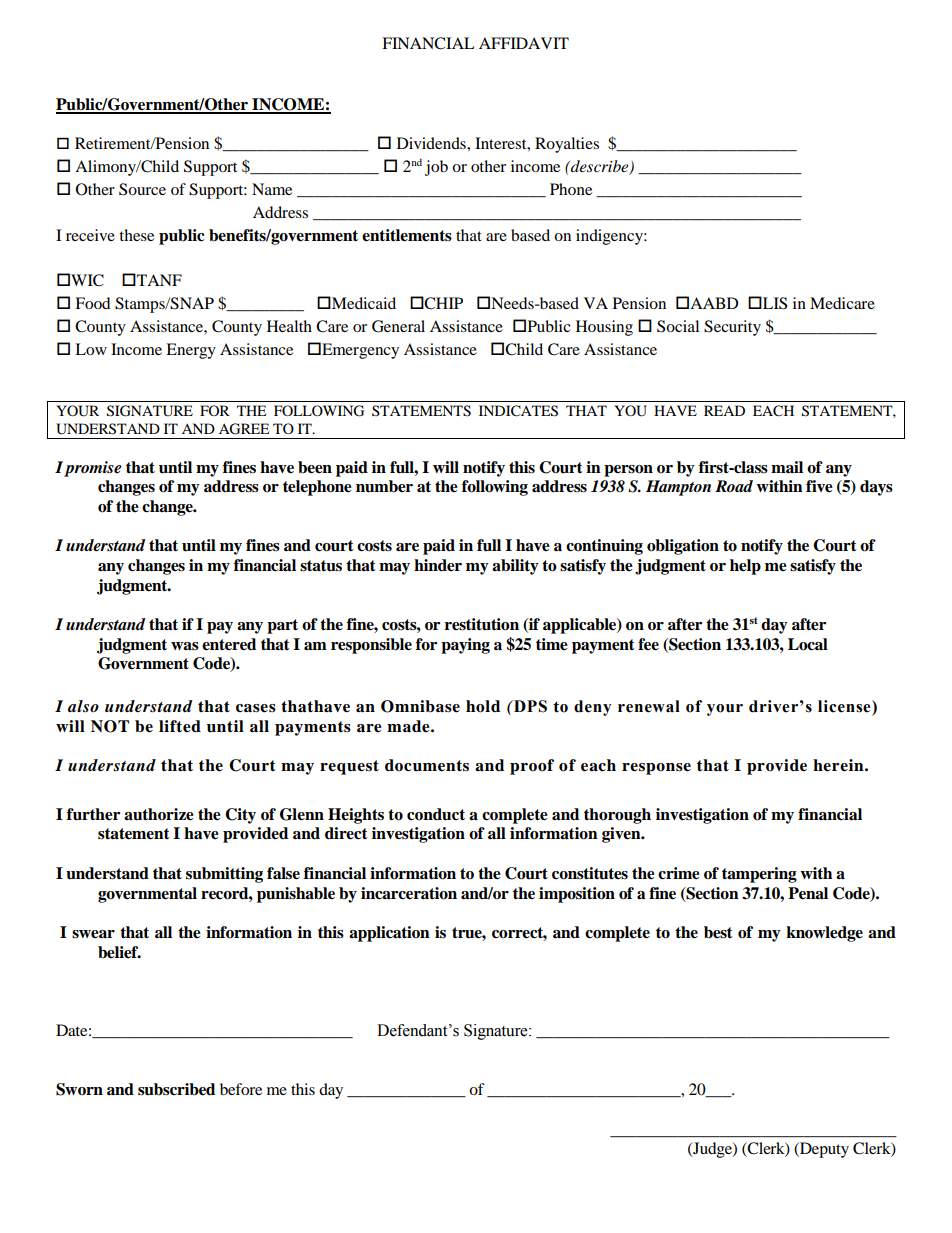 This document has height=1233, width=952. I want to click on General, so click(398, 326).
